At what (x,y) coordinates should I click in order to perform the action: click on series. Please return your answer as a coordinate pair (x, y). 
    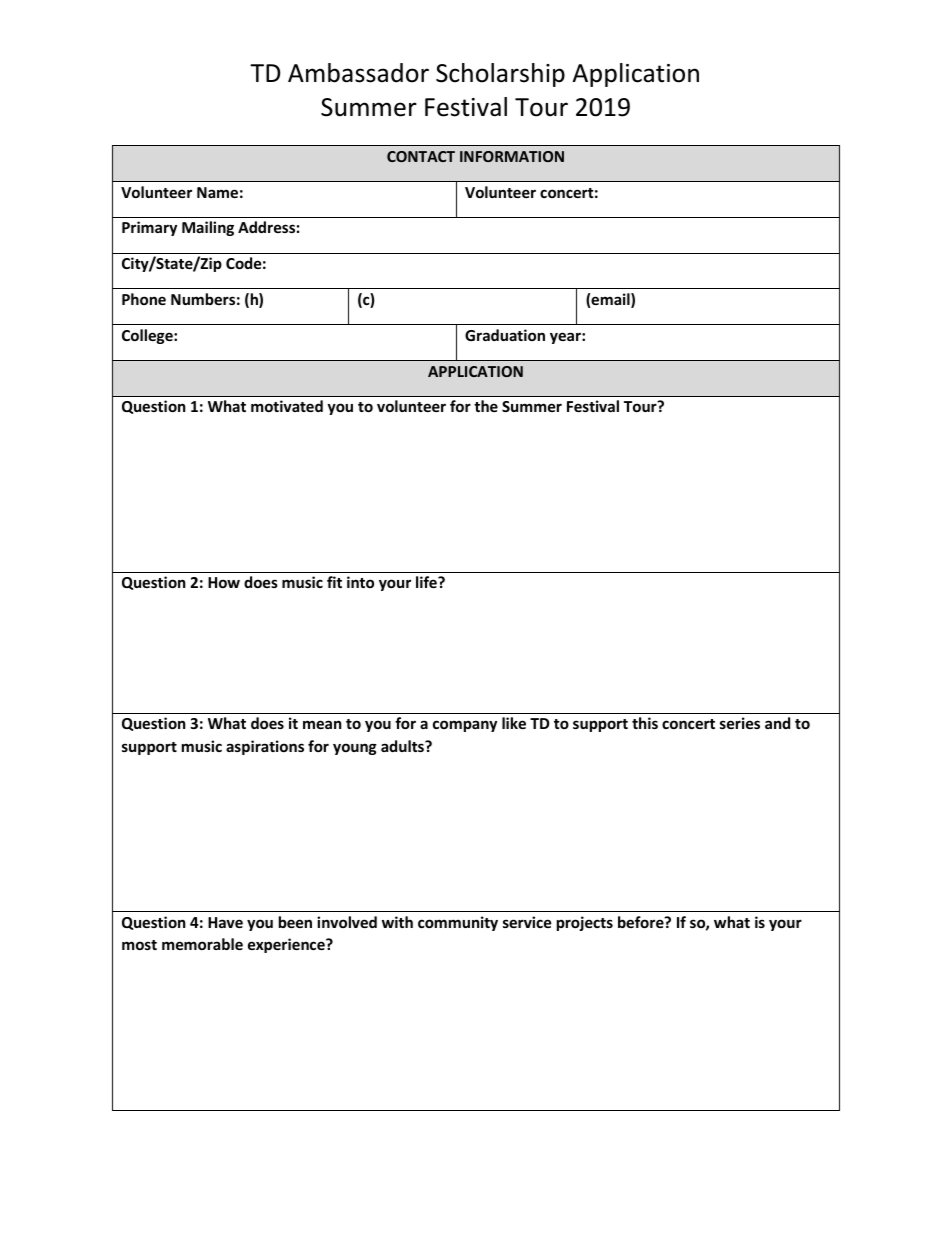
    Looking at the image, I should click on (740, 723).
